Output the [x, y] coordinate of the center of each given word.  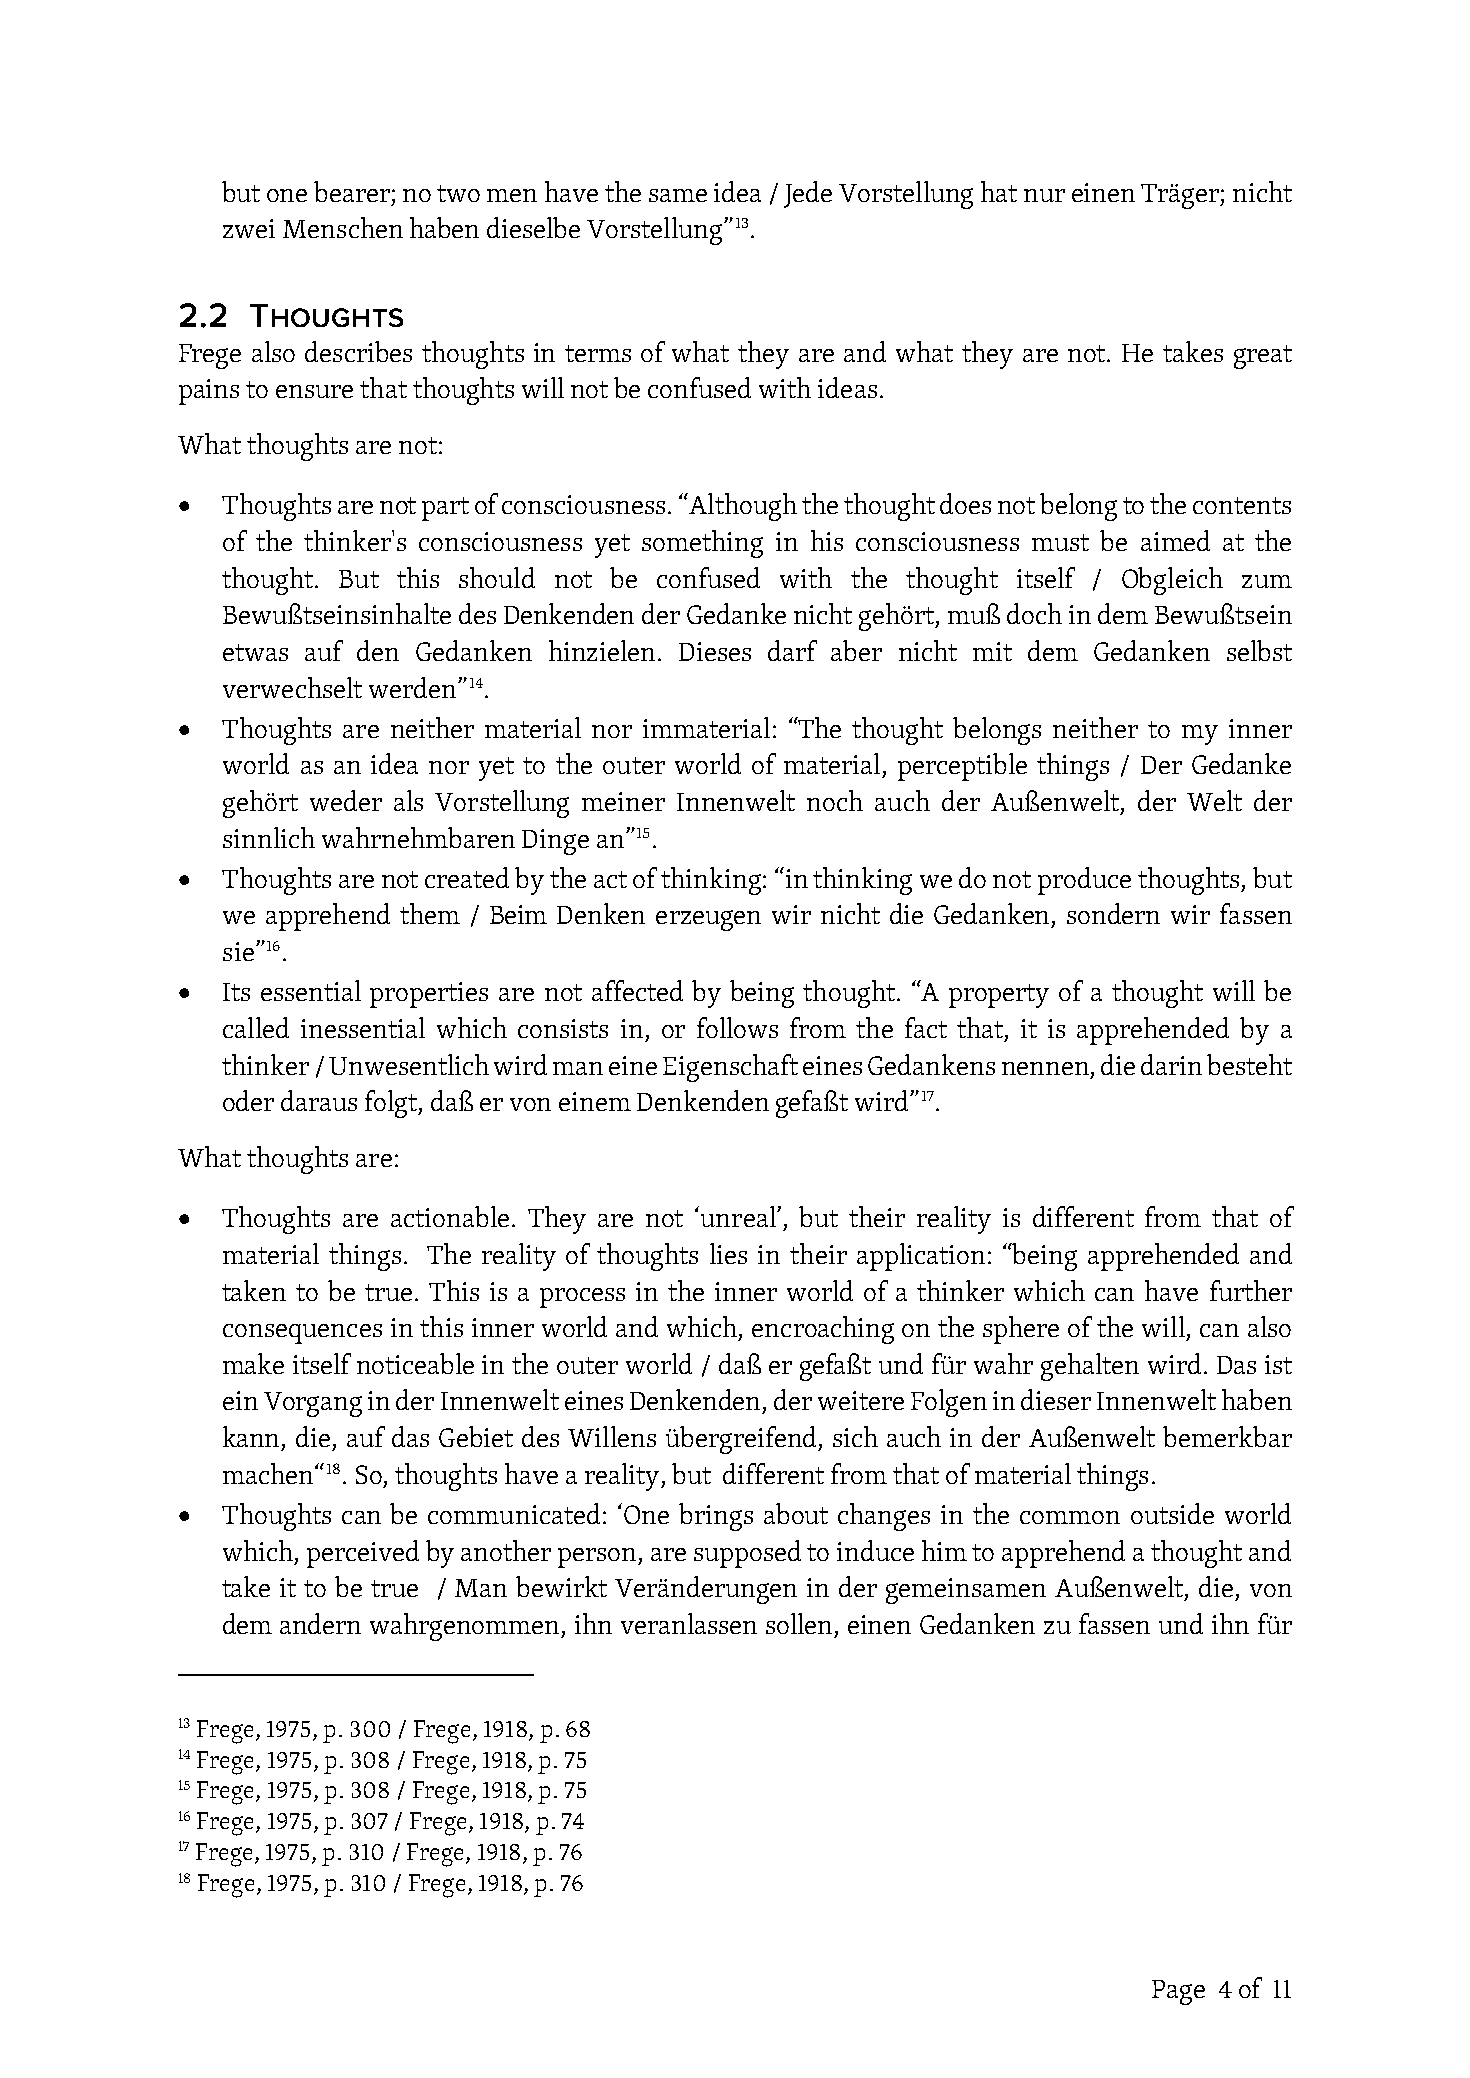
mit [992, 651]
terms [598, 353]
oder [248, 1100]
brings [716, 1517]
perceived [363, 1554]
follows [737, 1027]
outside [1172, 1513]
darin [1171, 1064]
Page [1178, 1992]
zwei [249, 228]
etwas [255, 652]
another [506, 1550]
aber [856, 650]
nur [1044, 195]
